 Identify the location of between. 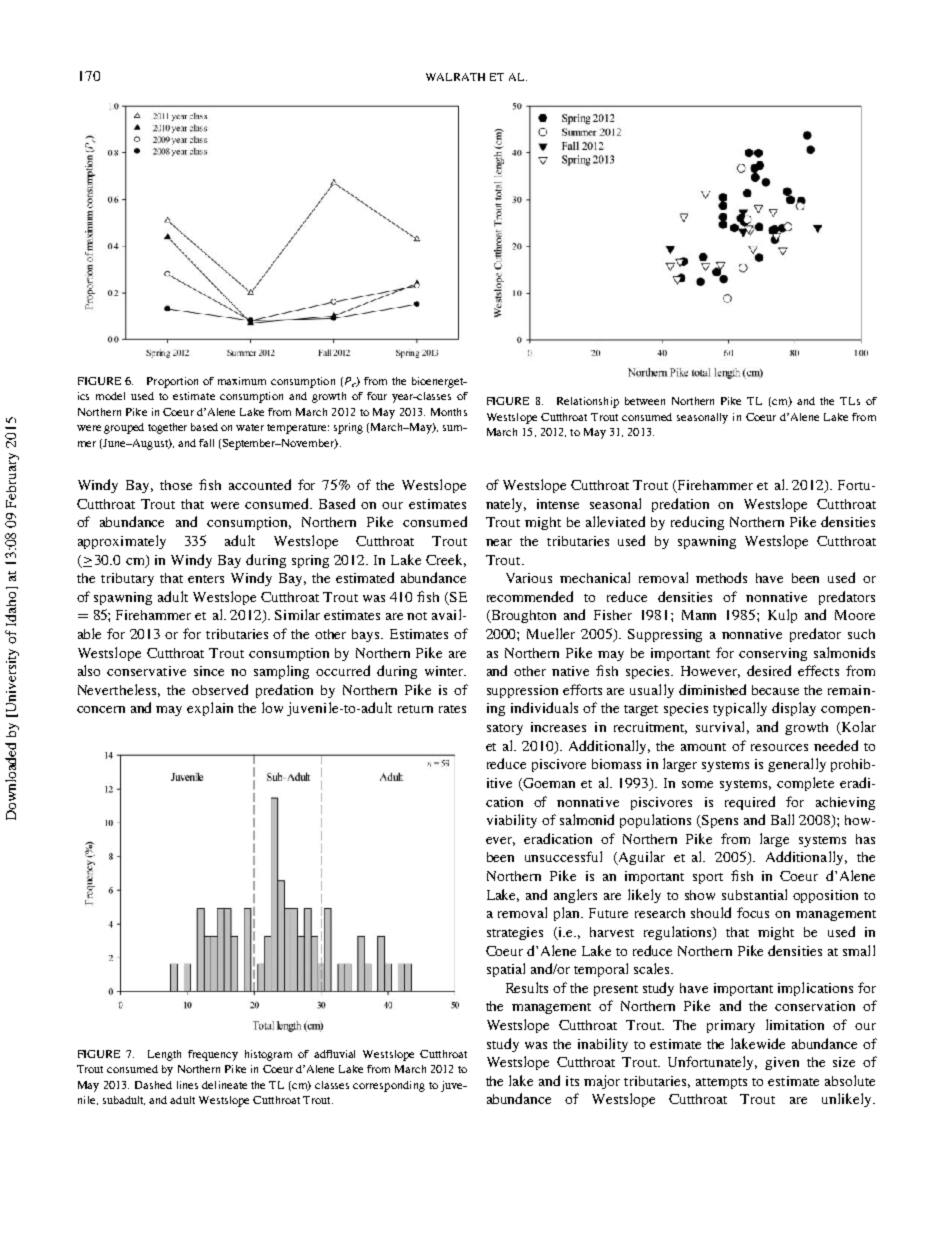
(645, 401).
